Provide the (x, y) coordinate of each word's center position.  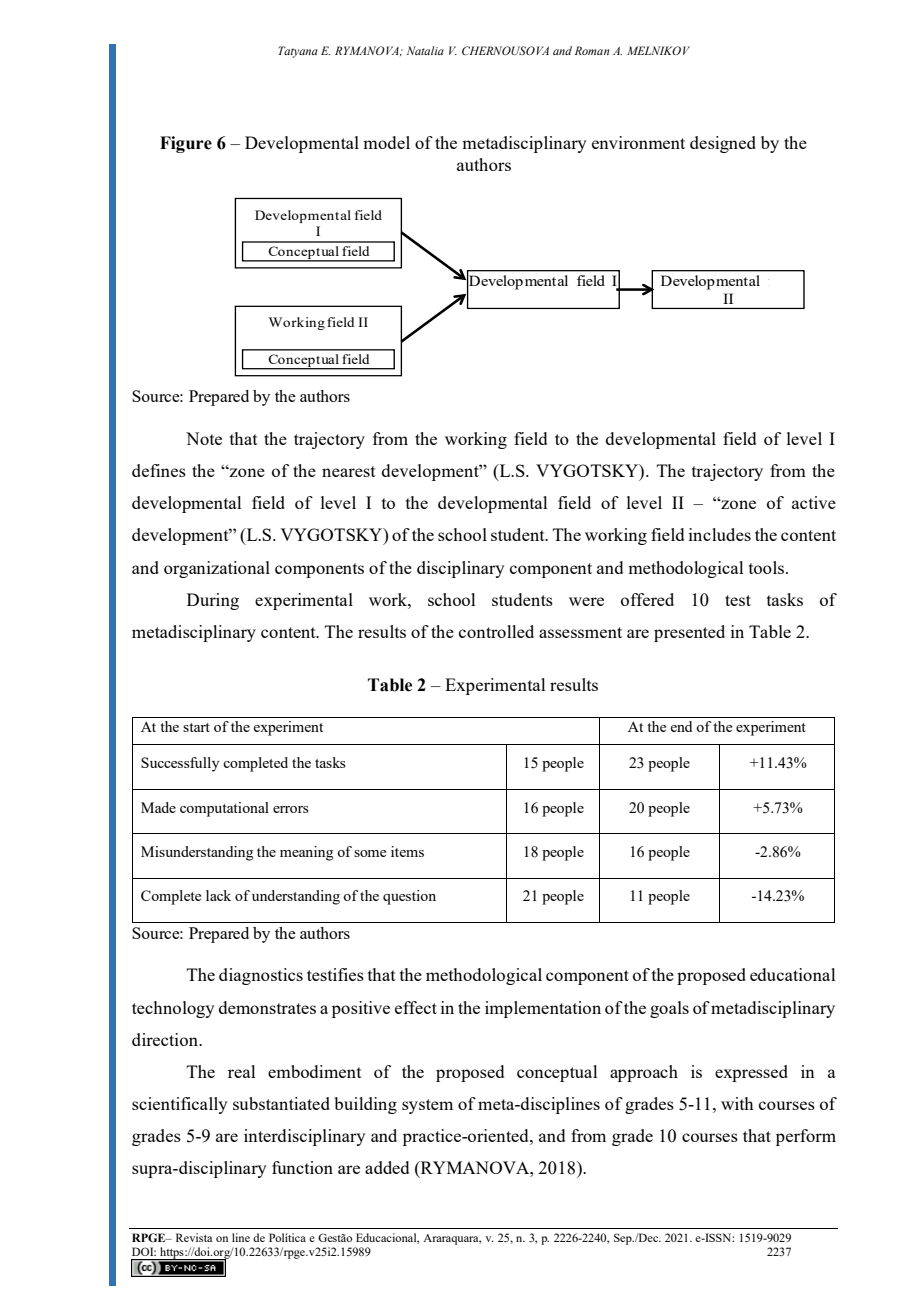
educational (792, 974)
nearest (349, 471)
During (213, 601)
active (814, 502)
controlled (496, 631)
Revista (194, 1237)
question (409, 897)
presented (689, 633)
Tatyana (298, 52)
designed (723, 144)
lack (218, 895)
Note (204, 438)
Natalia (425, 50)
